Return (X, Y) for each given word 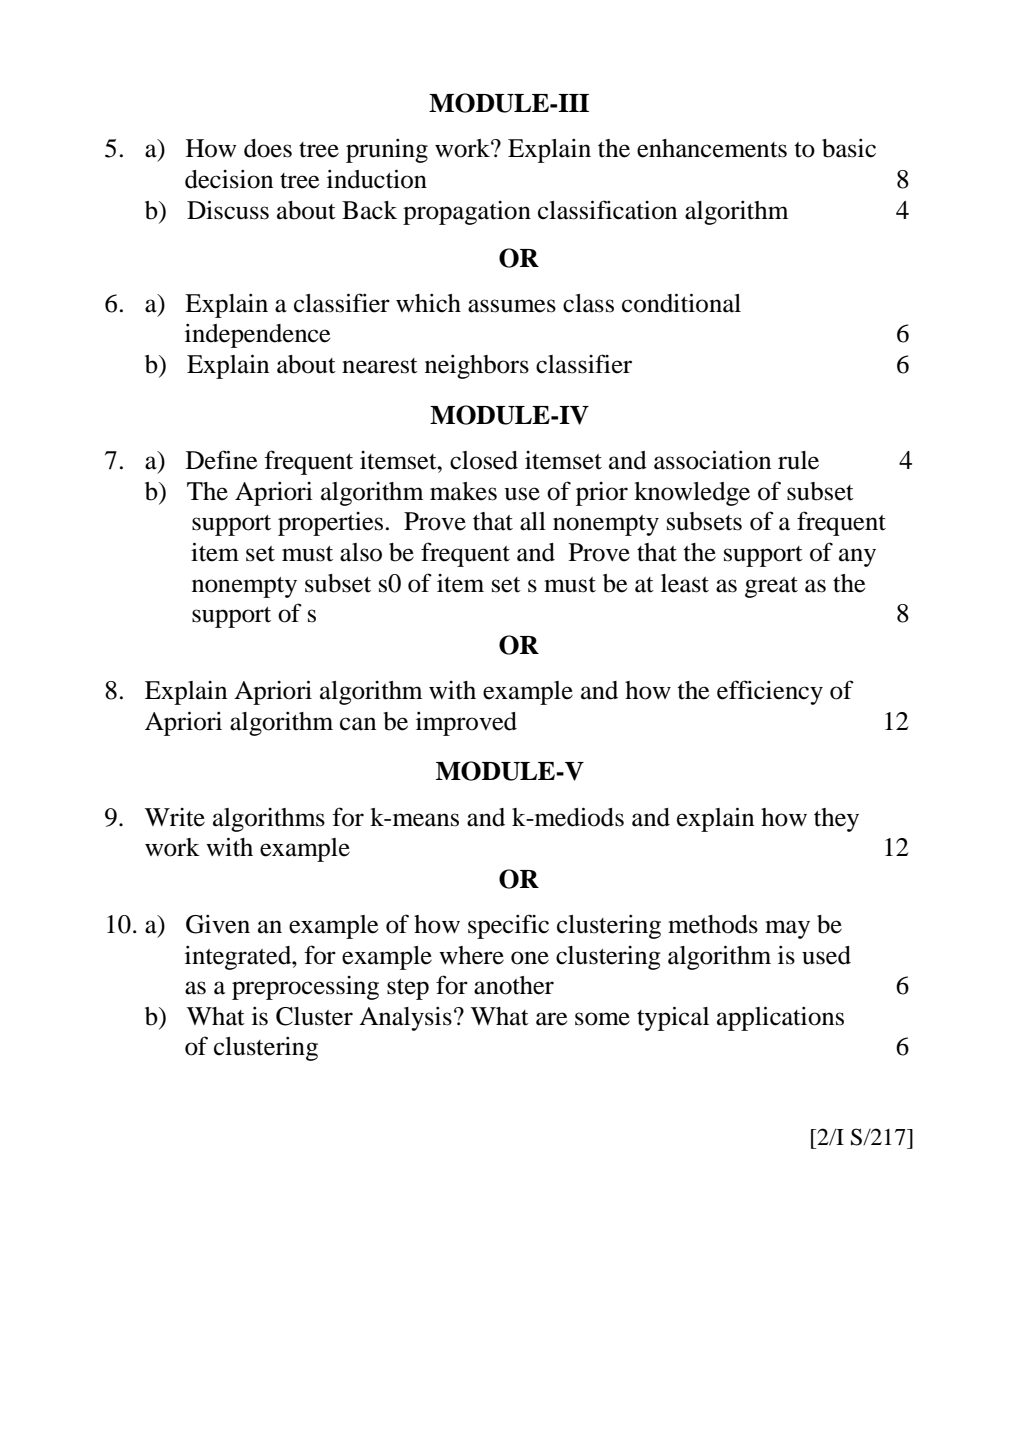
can (358, 724)
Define (221, 460)
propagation (467, 213)
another (514, 985)
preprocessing (305, 988)
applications (780, 1018)
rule (798, 460)
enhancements (712, 148)
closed (484, 460)
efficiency (770, 692)
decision (229, 179)
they (836, 820)
